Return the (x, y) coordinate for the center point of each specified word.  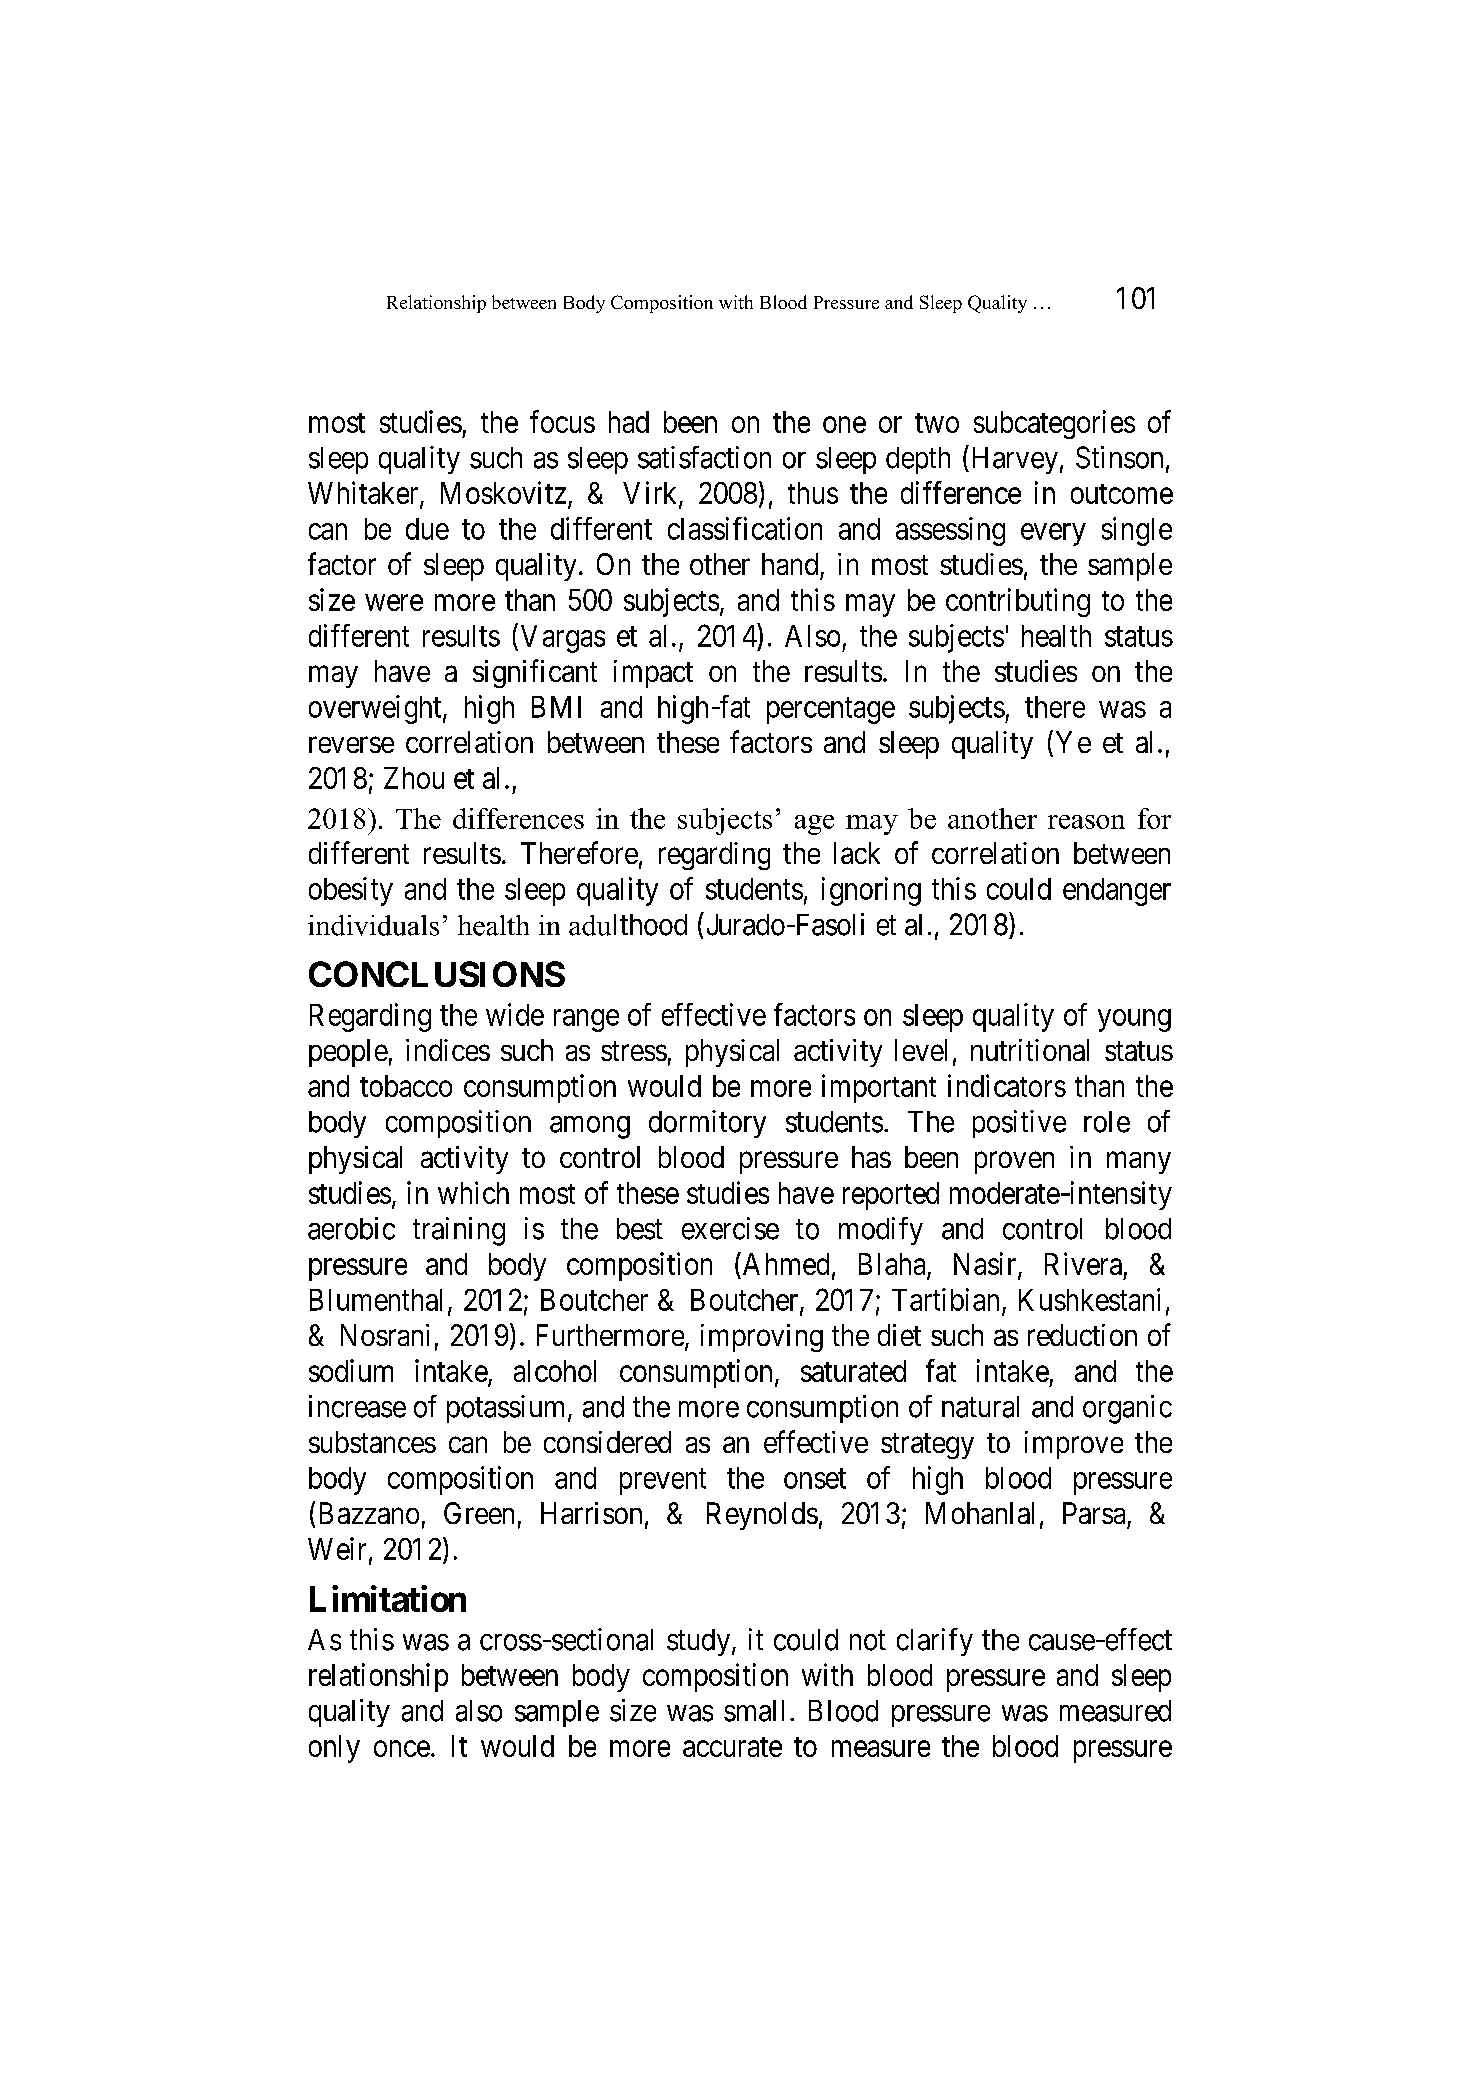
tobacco (406, 1086)
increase (357, 1406)
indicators (1007, 1085)
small (754, 1711)
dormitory (707, 1124)
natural (980, 1407)
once (402, 1749)
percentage (831, 711)
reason (1086, 822)
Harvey (1015, 460)
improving (762, 1338)
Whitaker (364, 494)
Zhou (414, 778)
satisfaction (704, 457)
